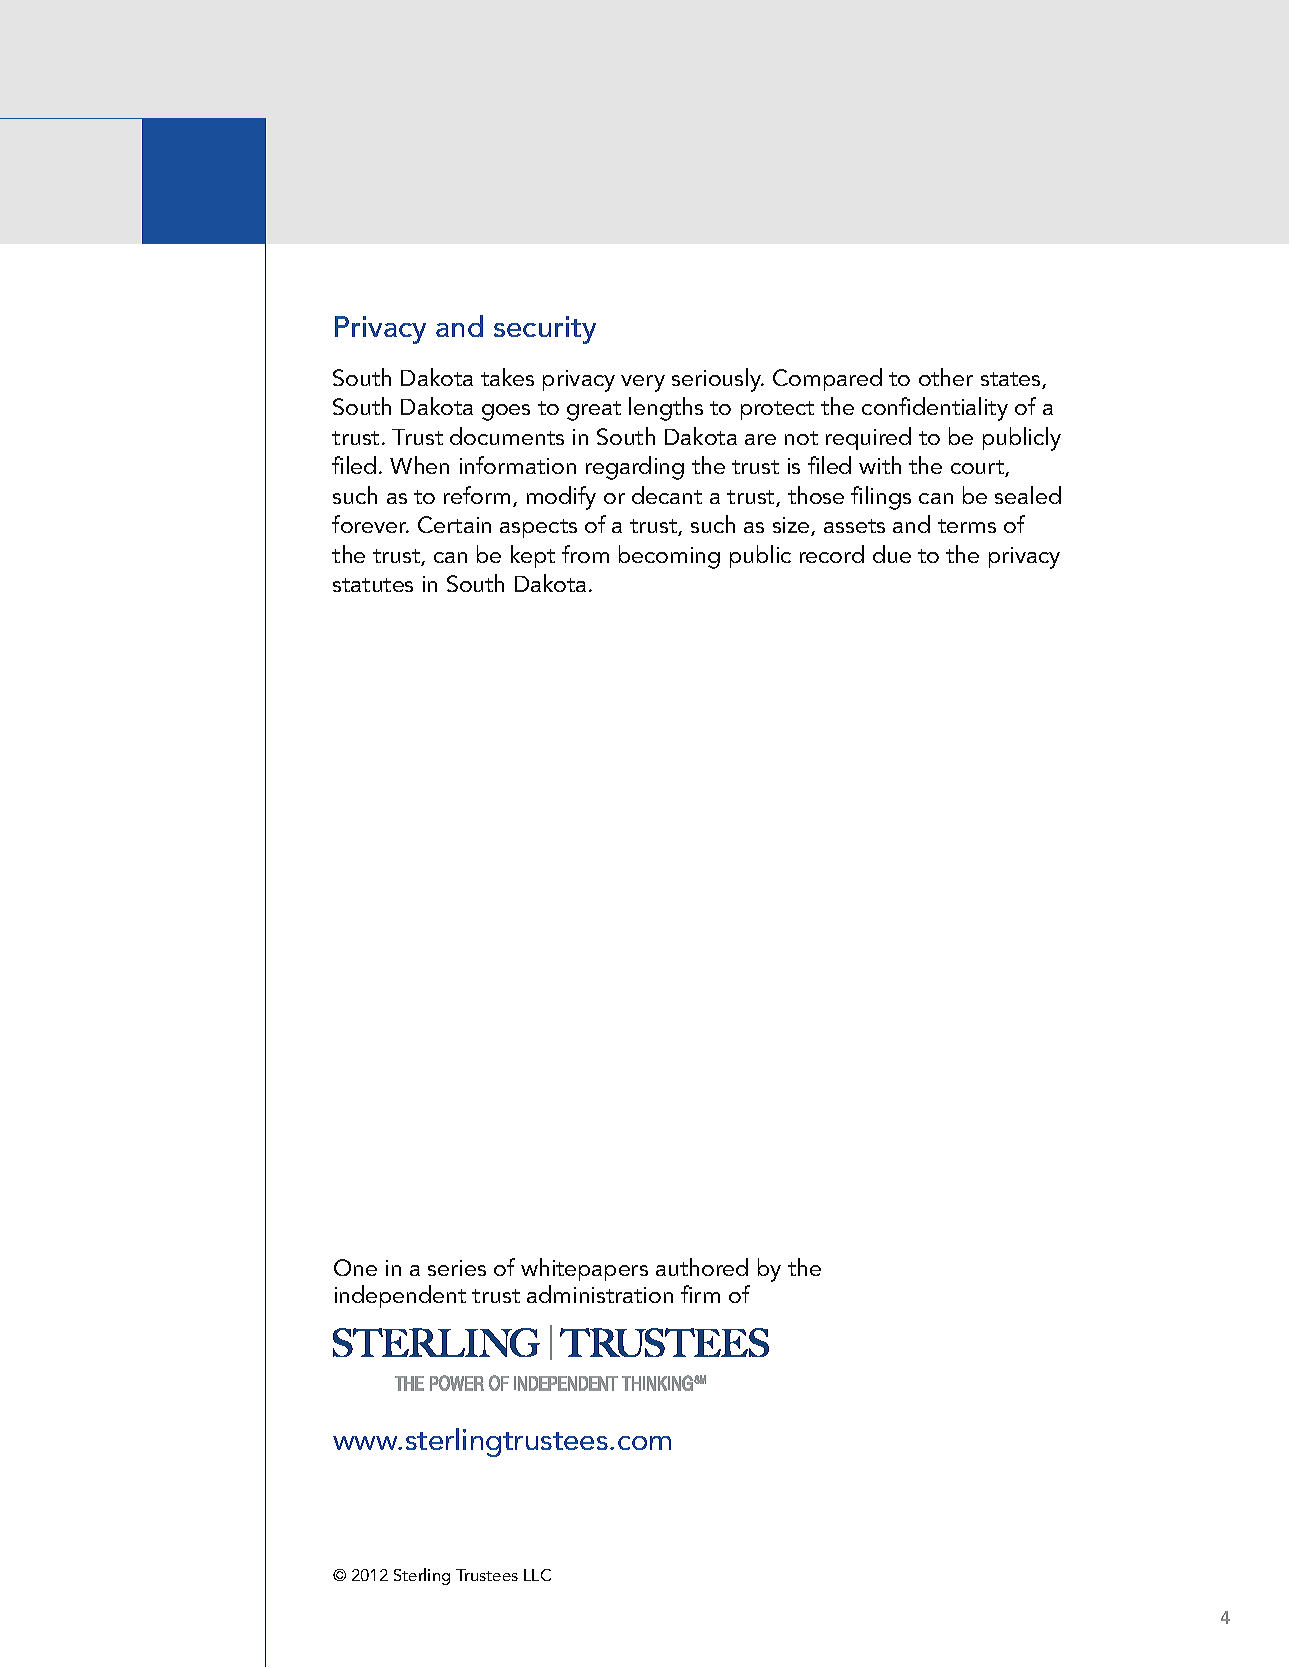 This image has height=1668, width=1289. I want to click on other, so click(946, 377).
